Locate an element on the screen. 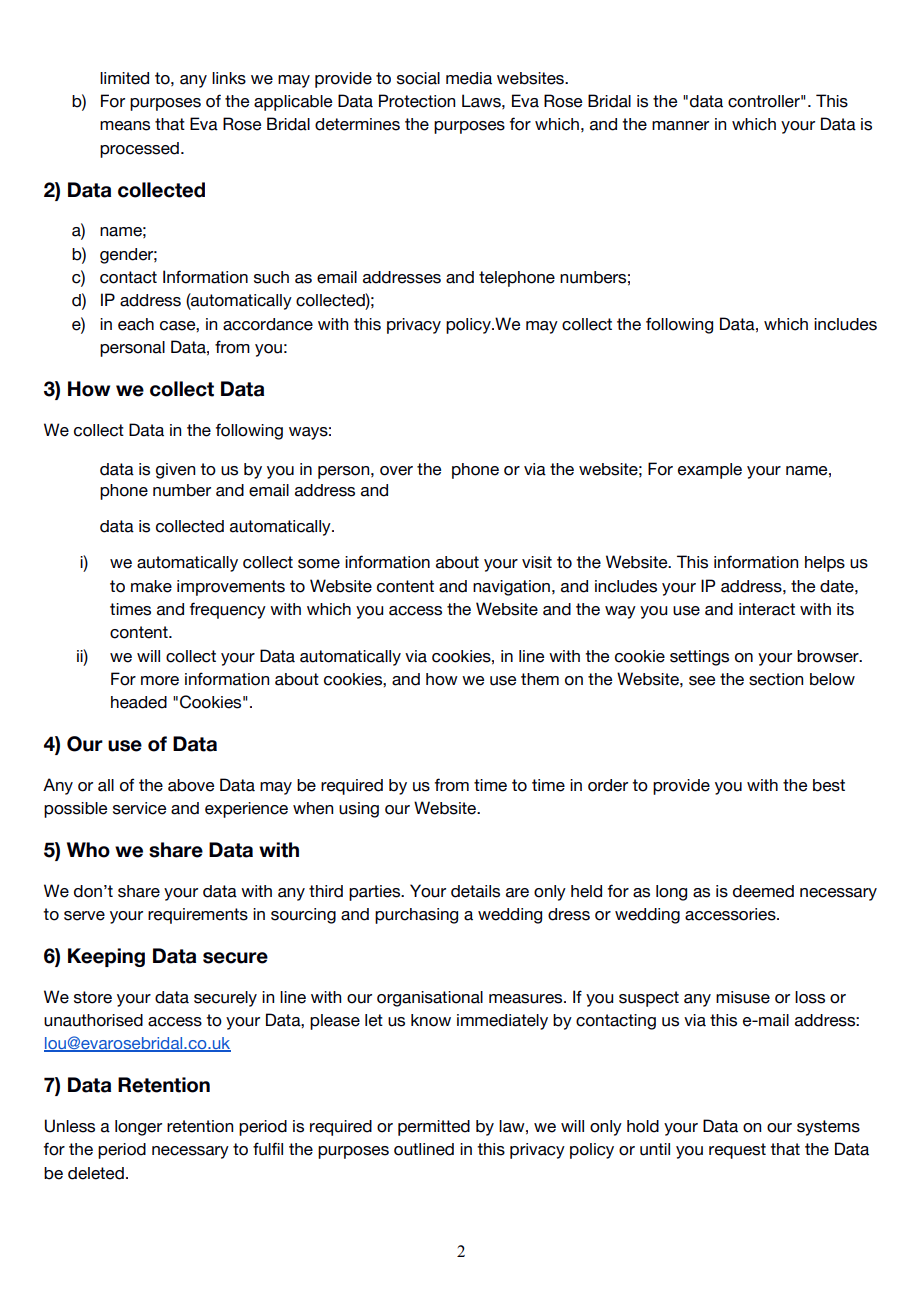 This screenshot has height=1308, width=924. manner is located at coordinates (680, 126).
